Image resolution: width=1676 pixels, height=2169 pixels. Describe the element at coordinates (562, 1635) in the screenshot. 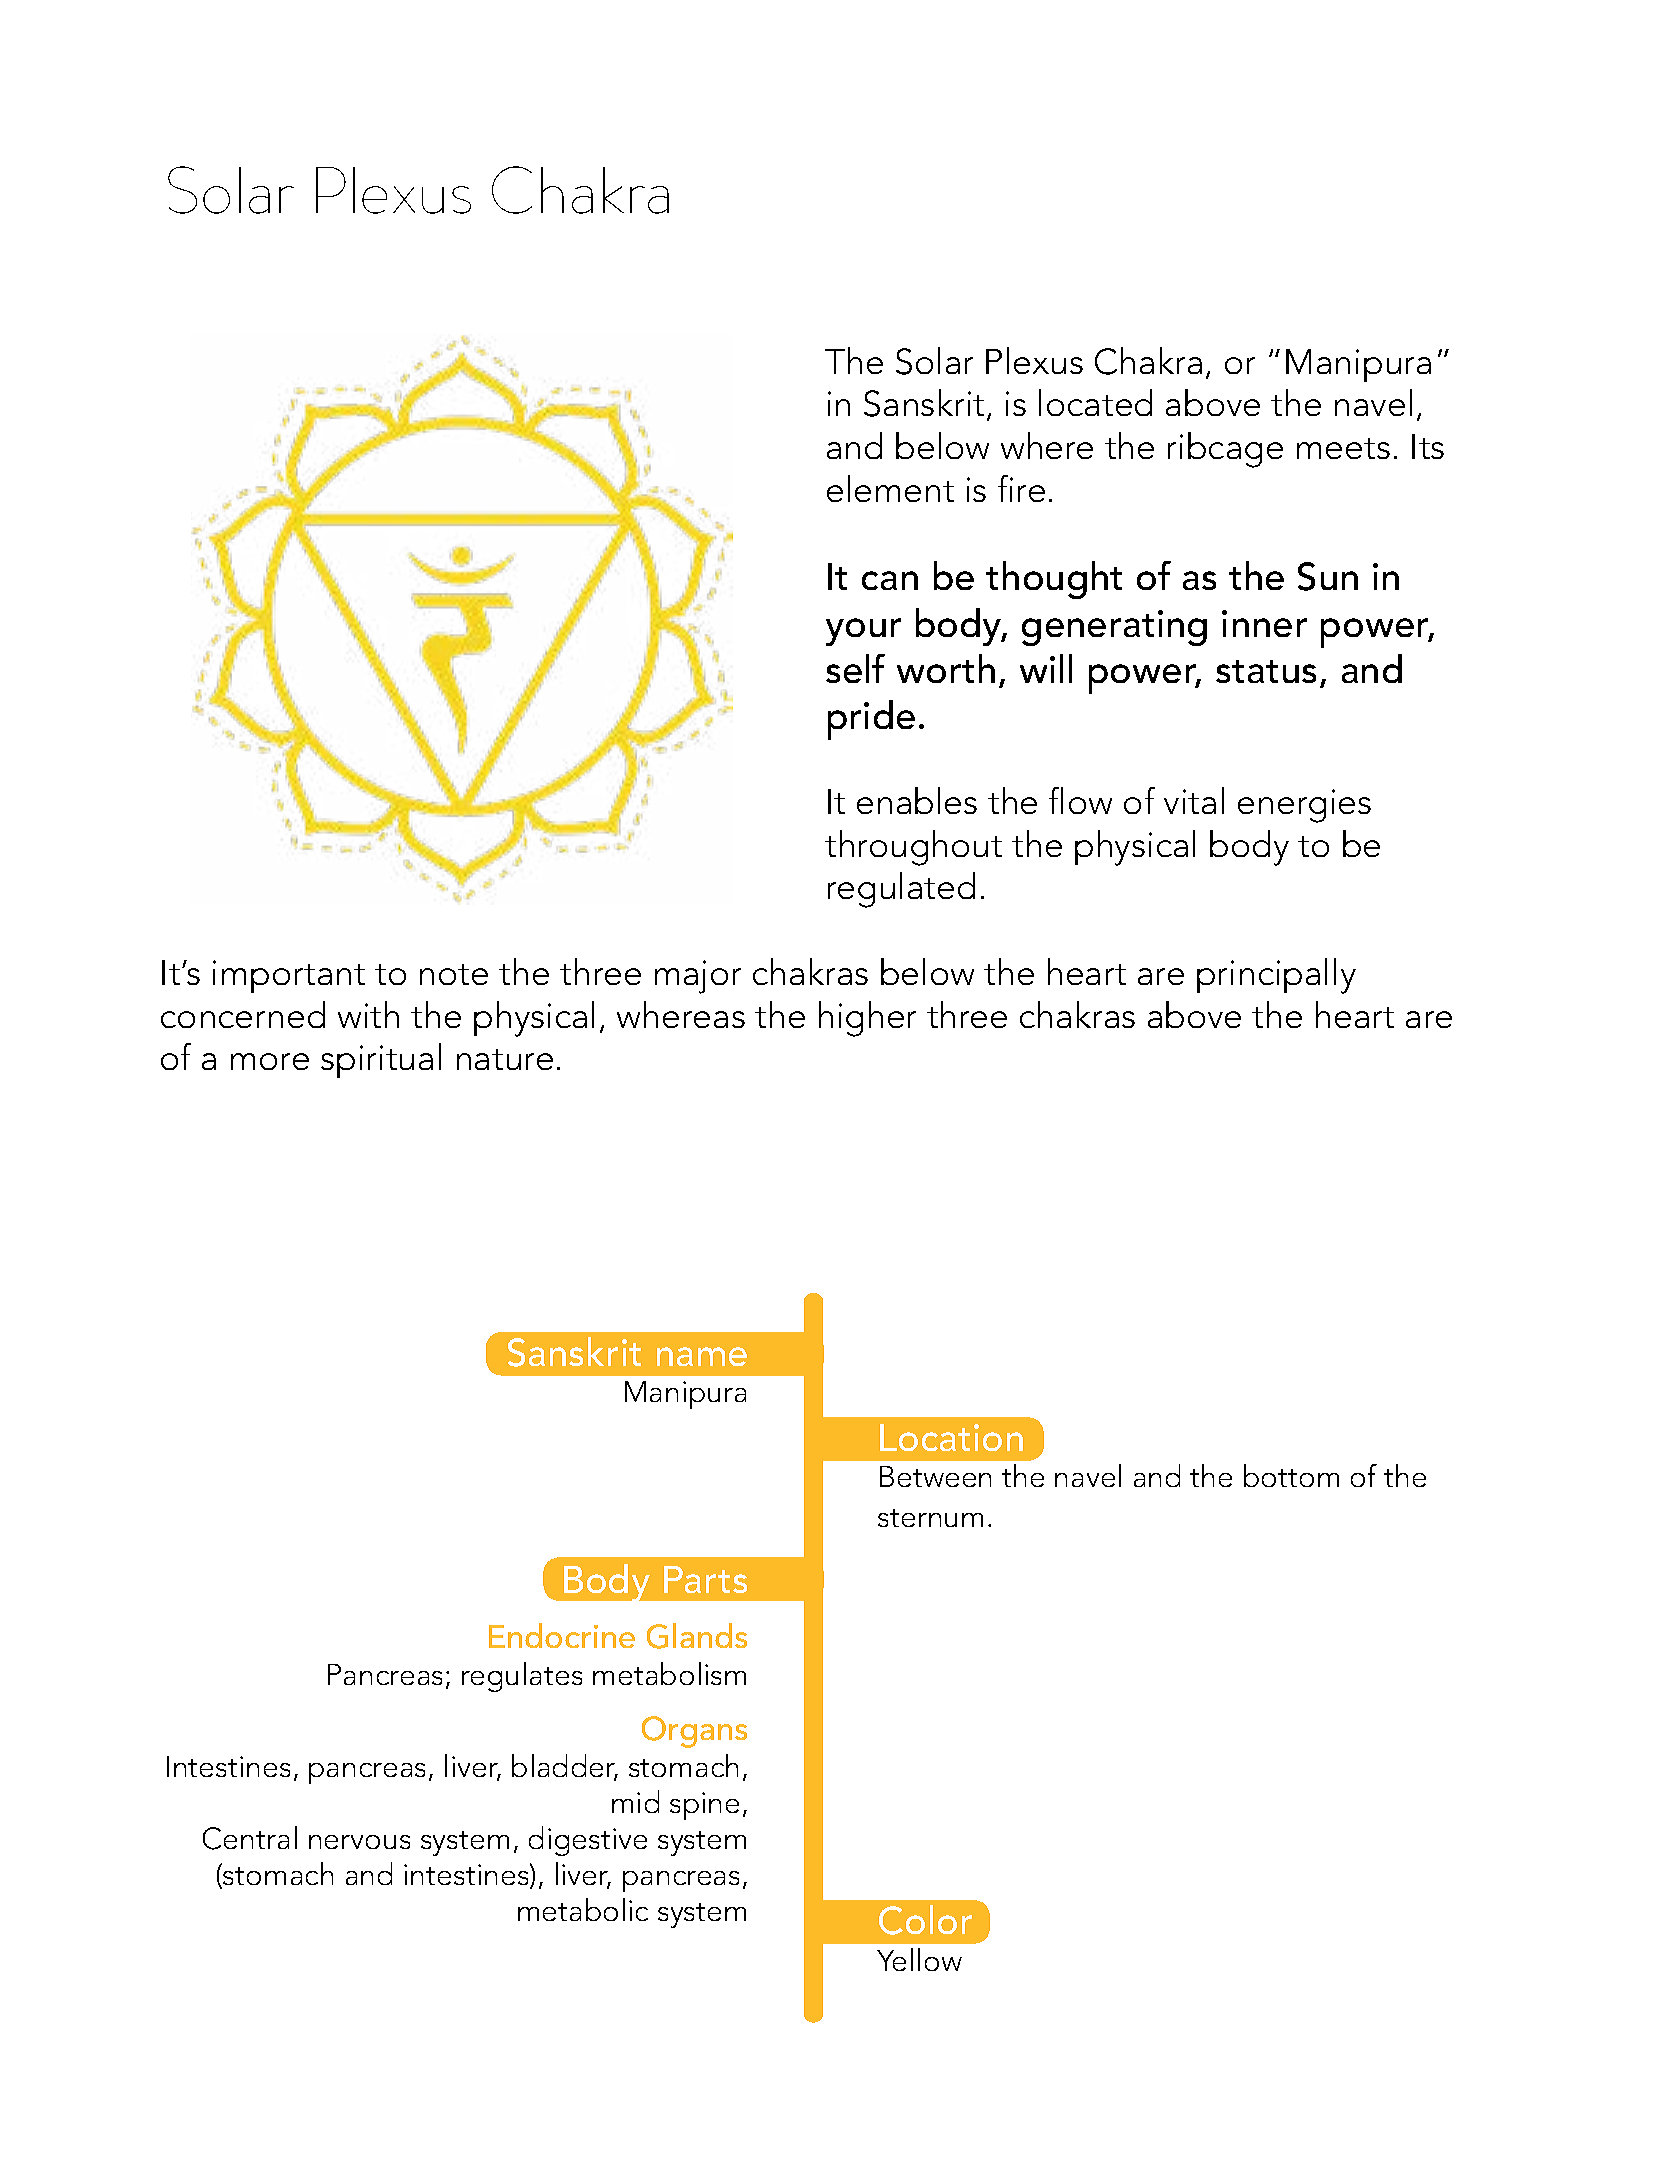

I see `Endocrine` at that location.
